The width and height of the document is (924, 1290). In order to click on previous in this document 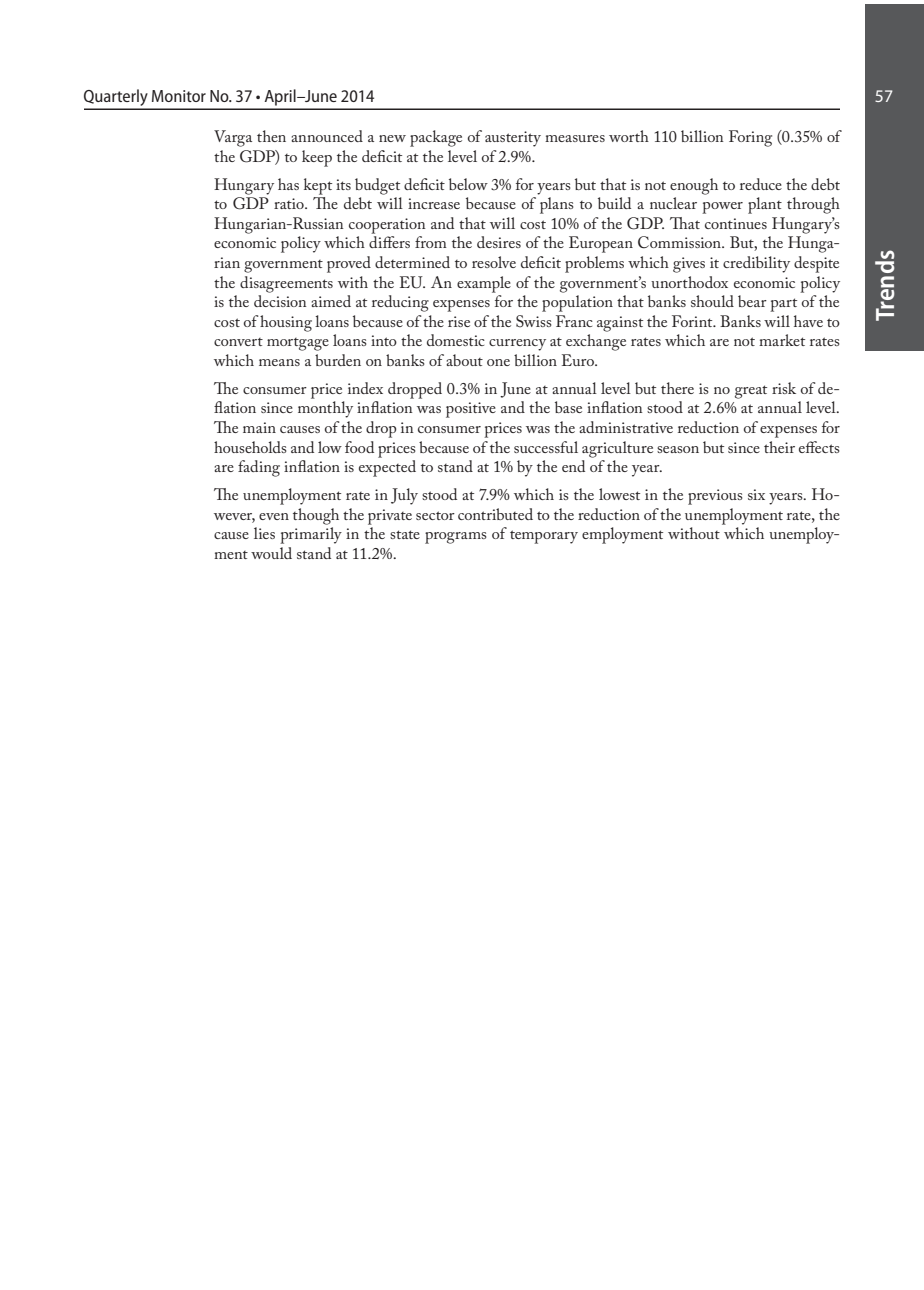, I will do `click(715, 497)`.
